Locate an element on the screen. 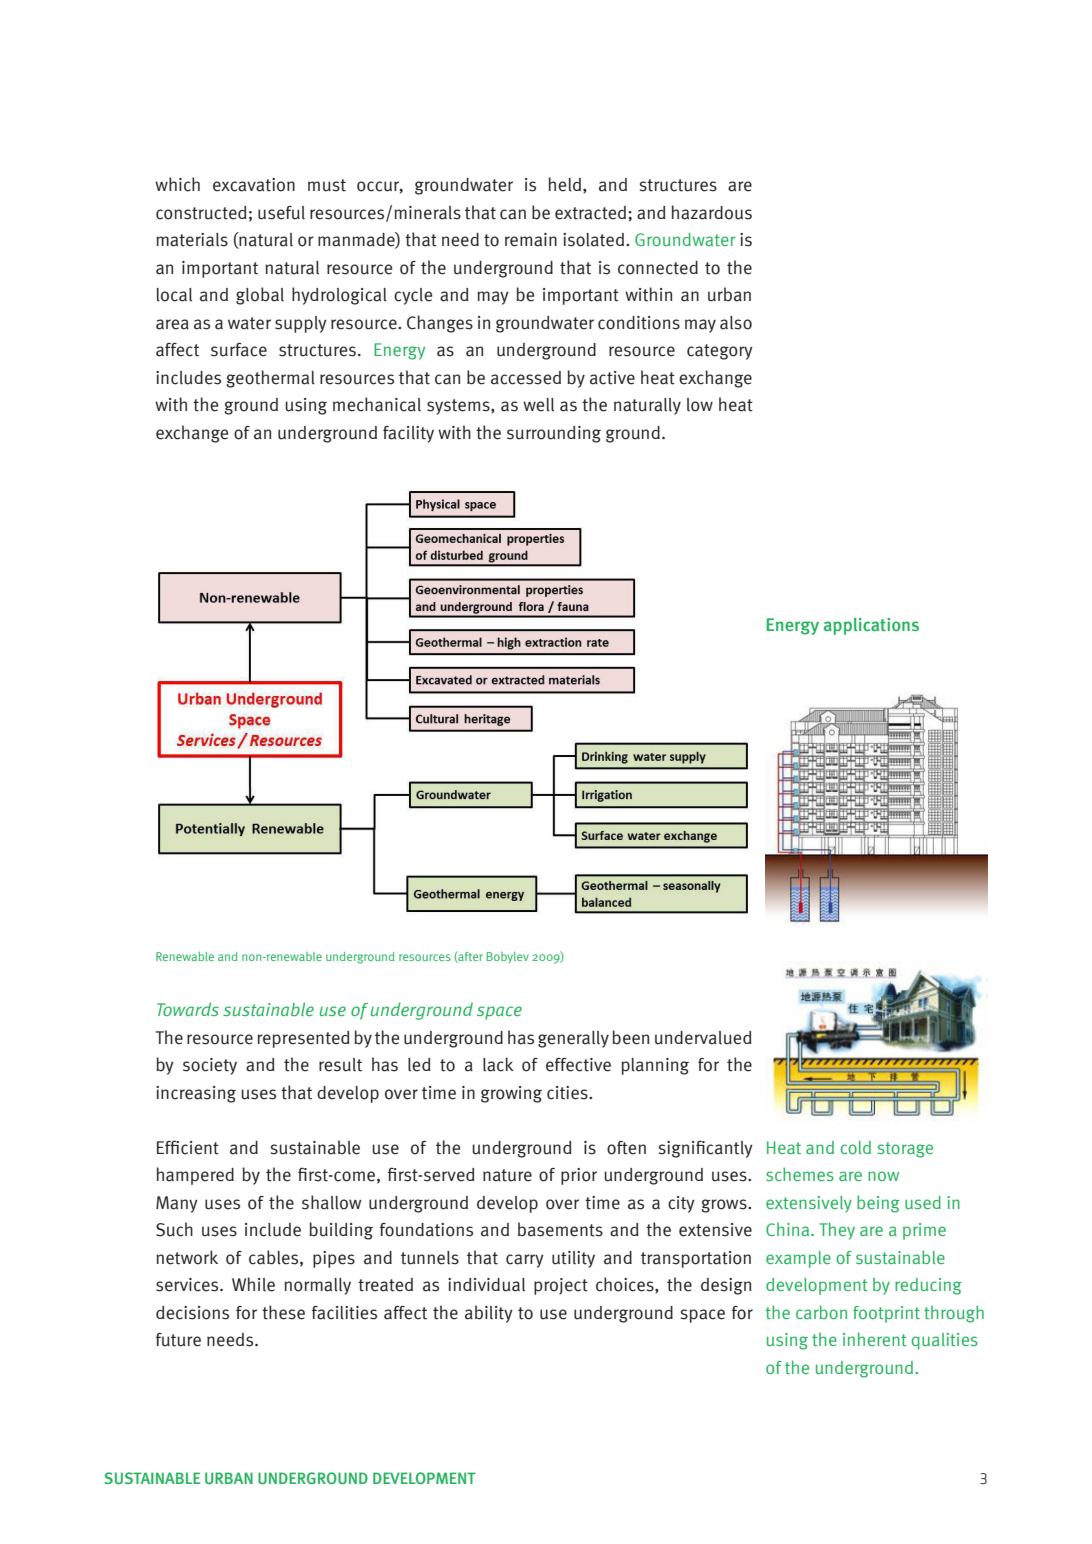 This screenshot has width=1092, height=1544. effective is located at coordinates (578, 1065).
